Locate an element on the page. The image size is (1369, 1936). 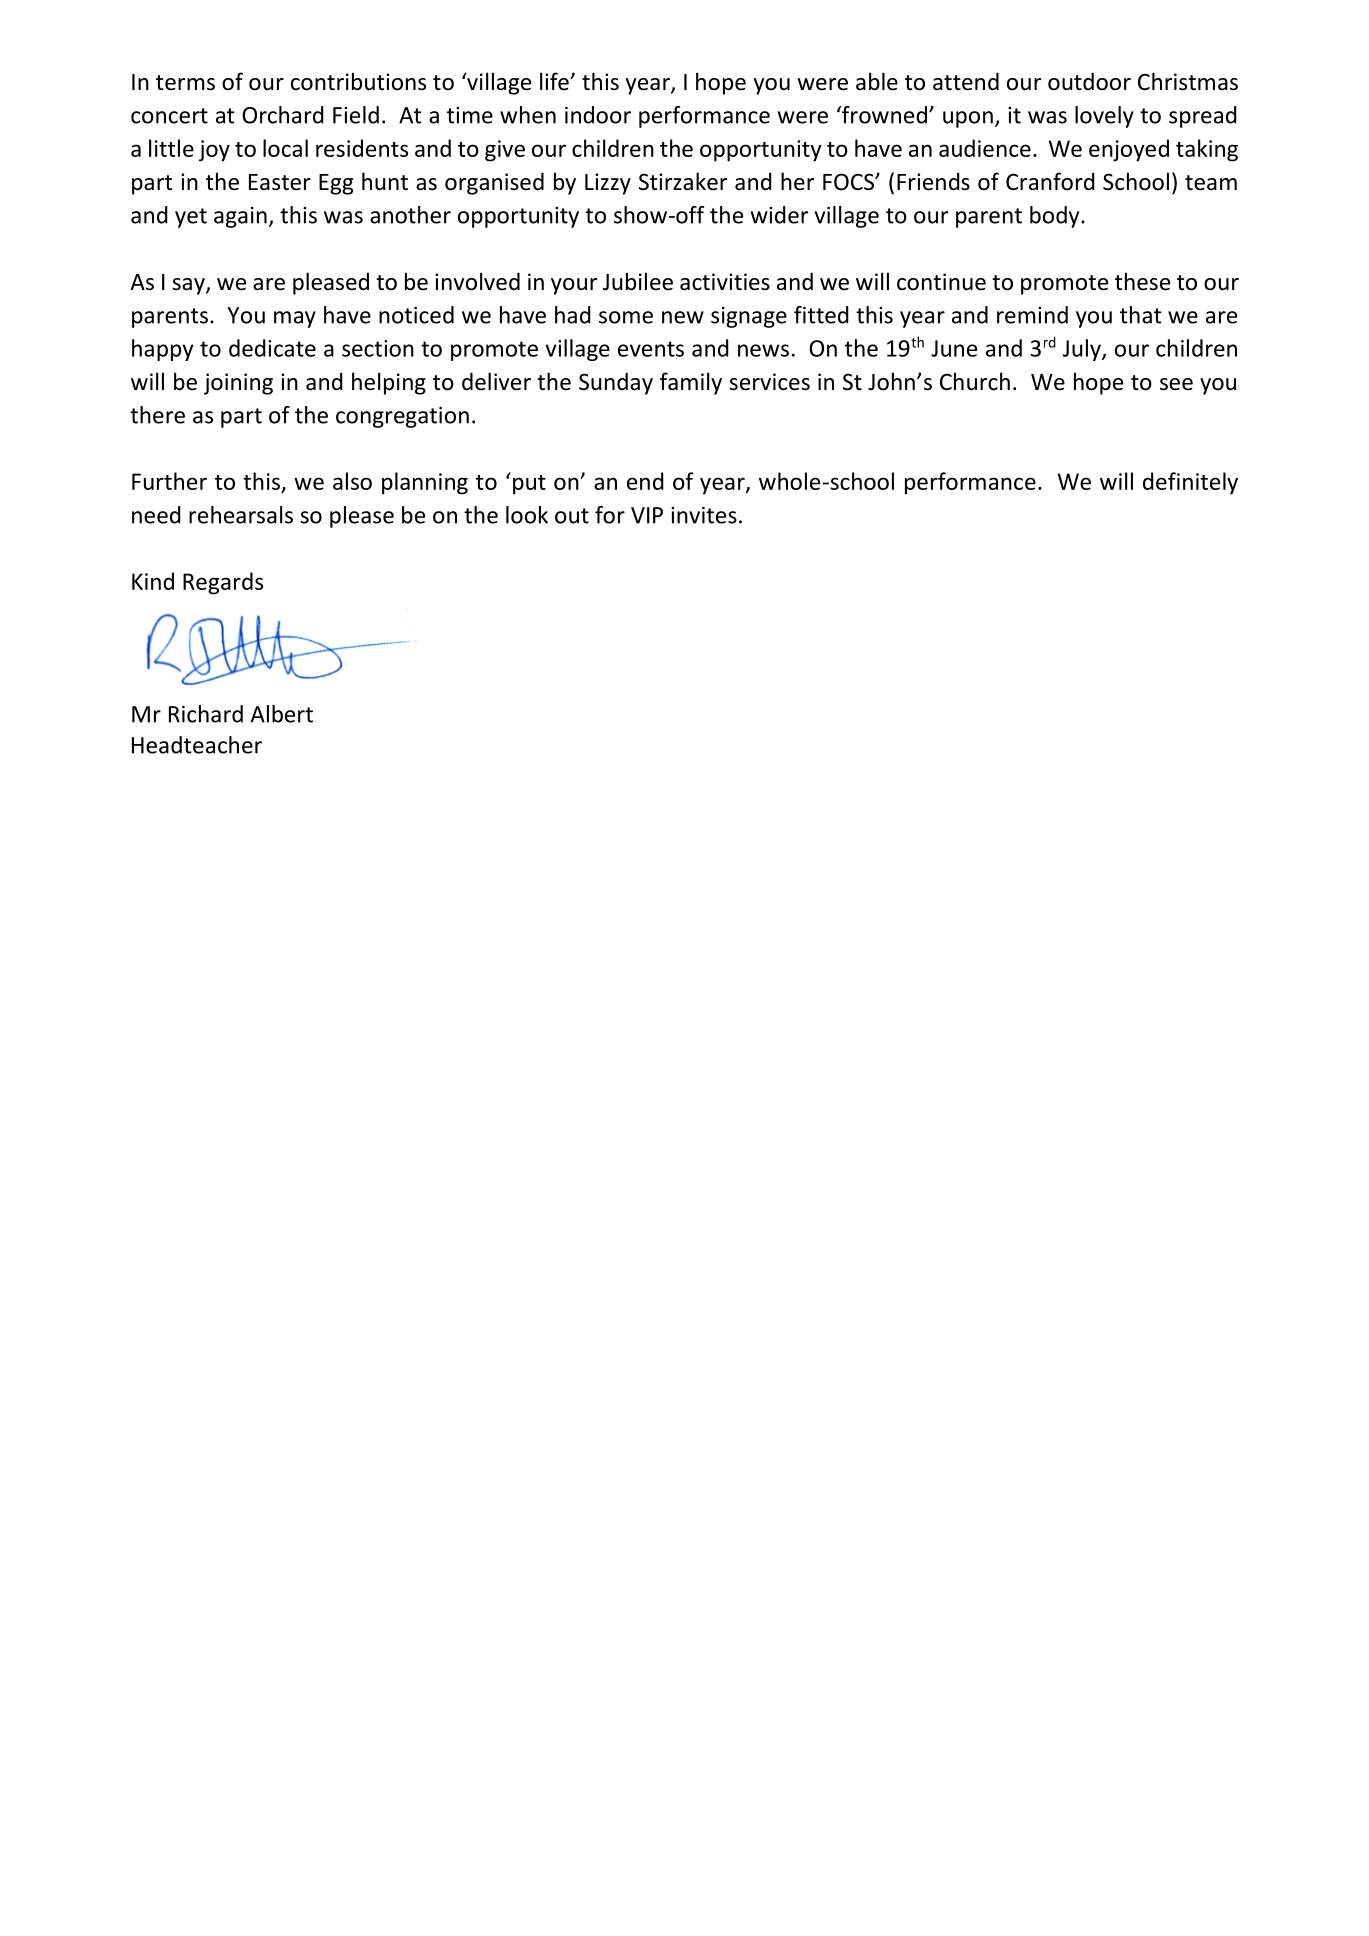
Orchard is located at coordinates (283, 115).
